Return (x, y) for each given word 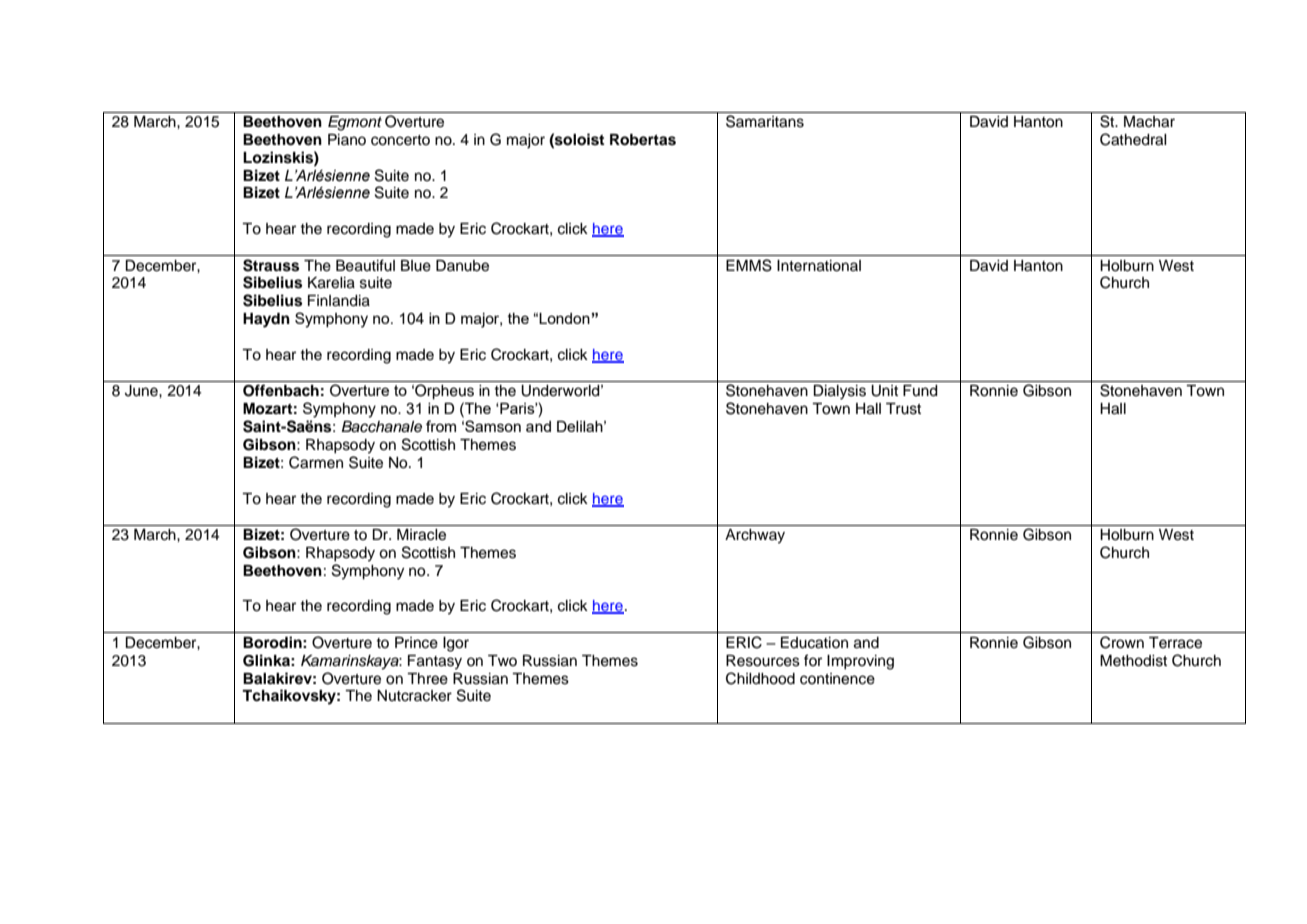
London (564, 318)
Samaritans (765, 121)
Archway (755, 536)
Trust (903, 409)
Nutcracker (414, 696)
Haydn (266, 320)
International (819, 266)
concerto (400, 140)
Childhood (760, 678)
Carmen (316, 462)
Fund (920, 391)
